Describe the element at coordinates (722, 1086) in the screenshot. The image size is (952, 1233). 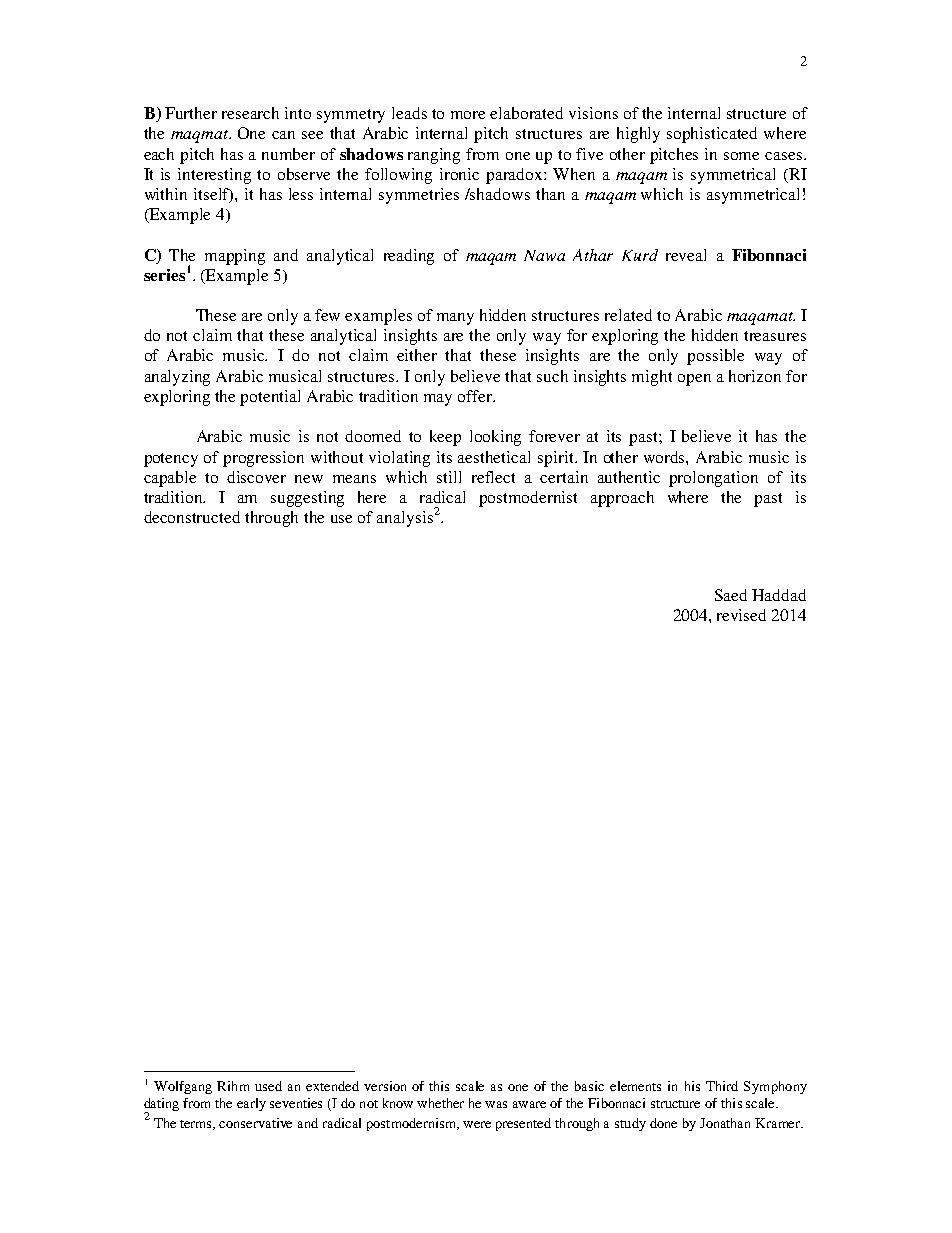
I see `Third` at that location.
